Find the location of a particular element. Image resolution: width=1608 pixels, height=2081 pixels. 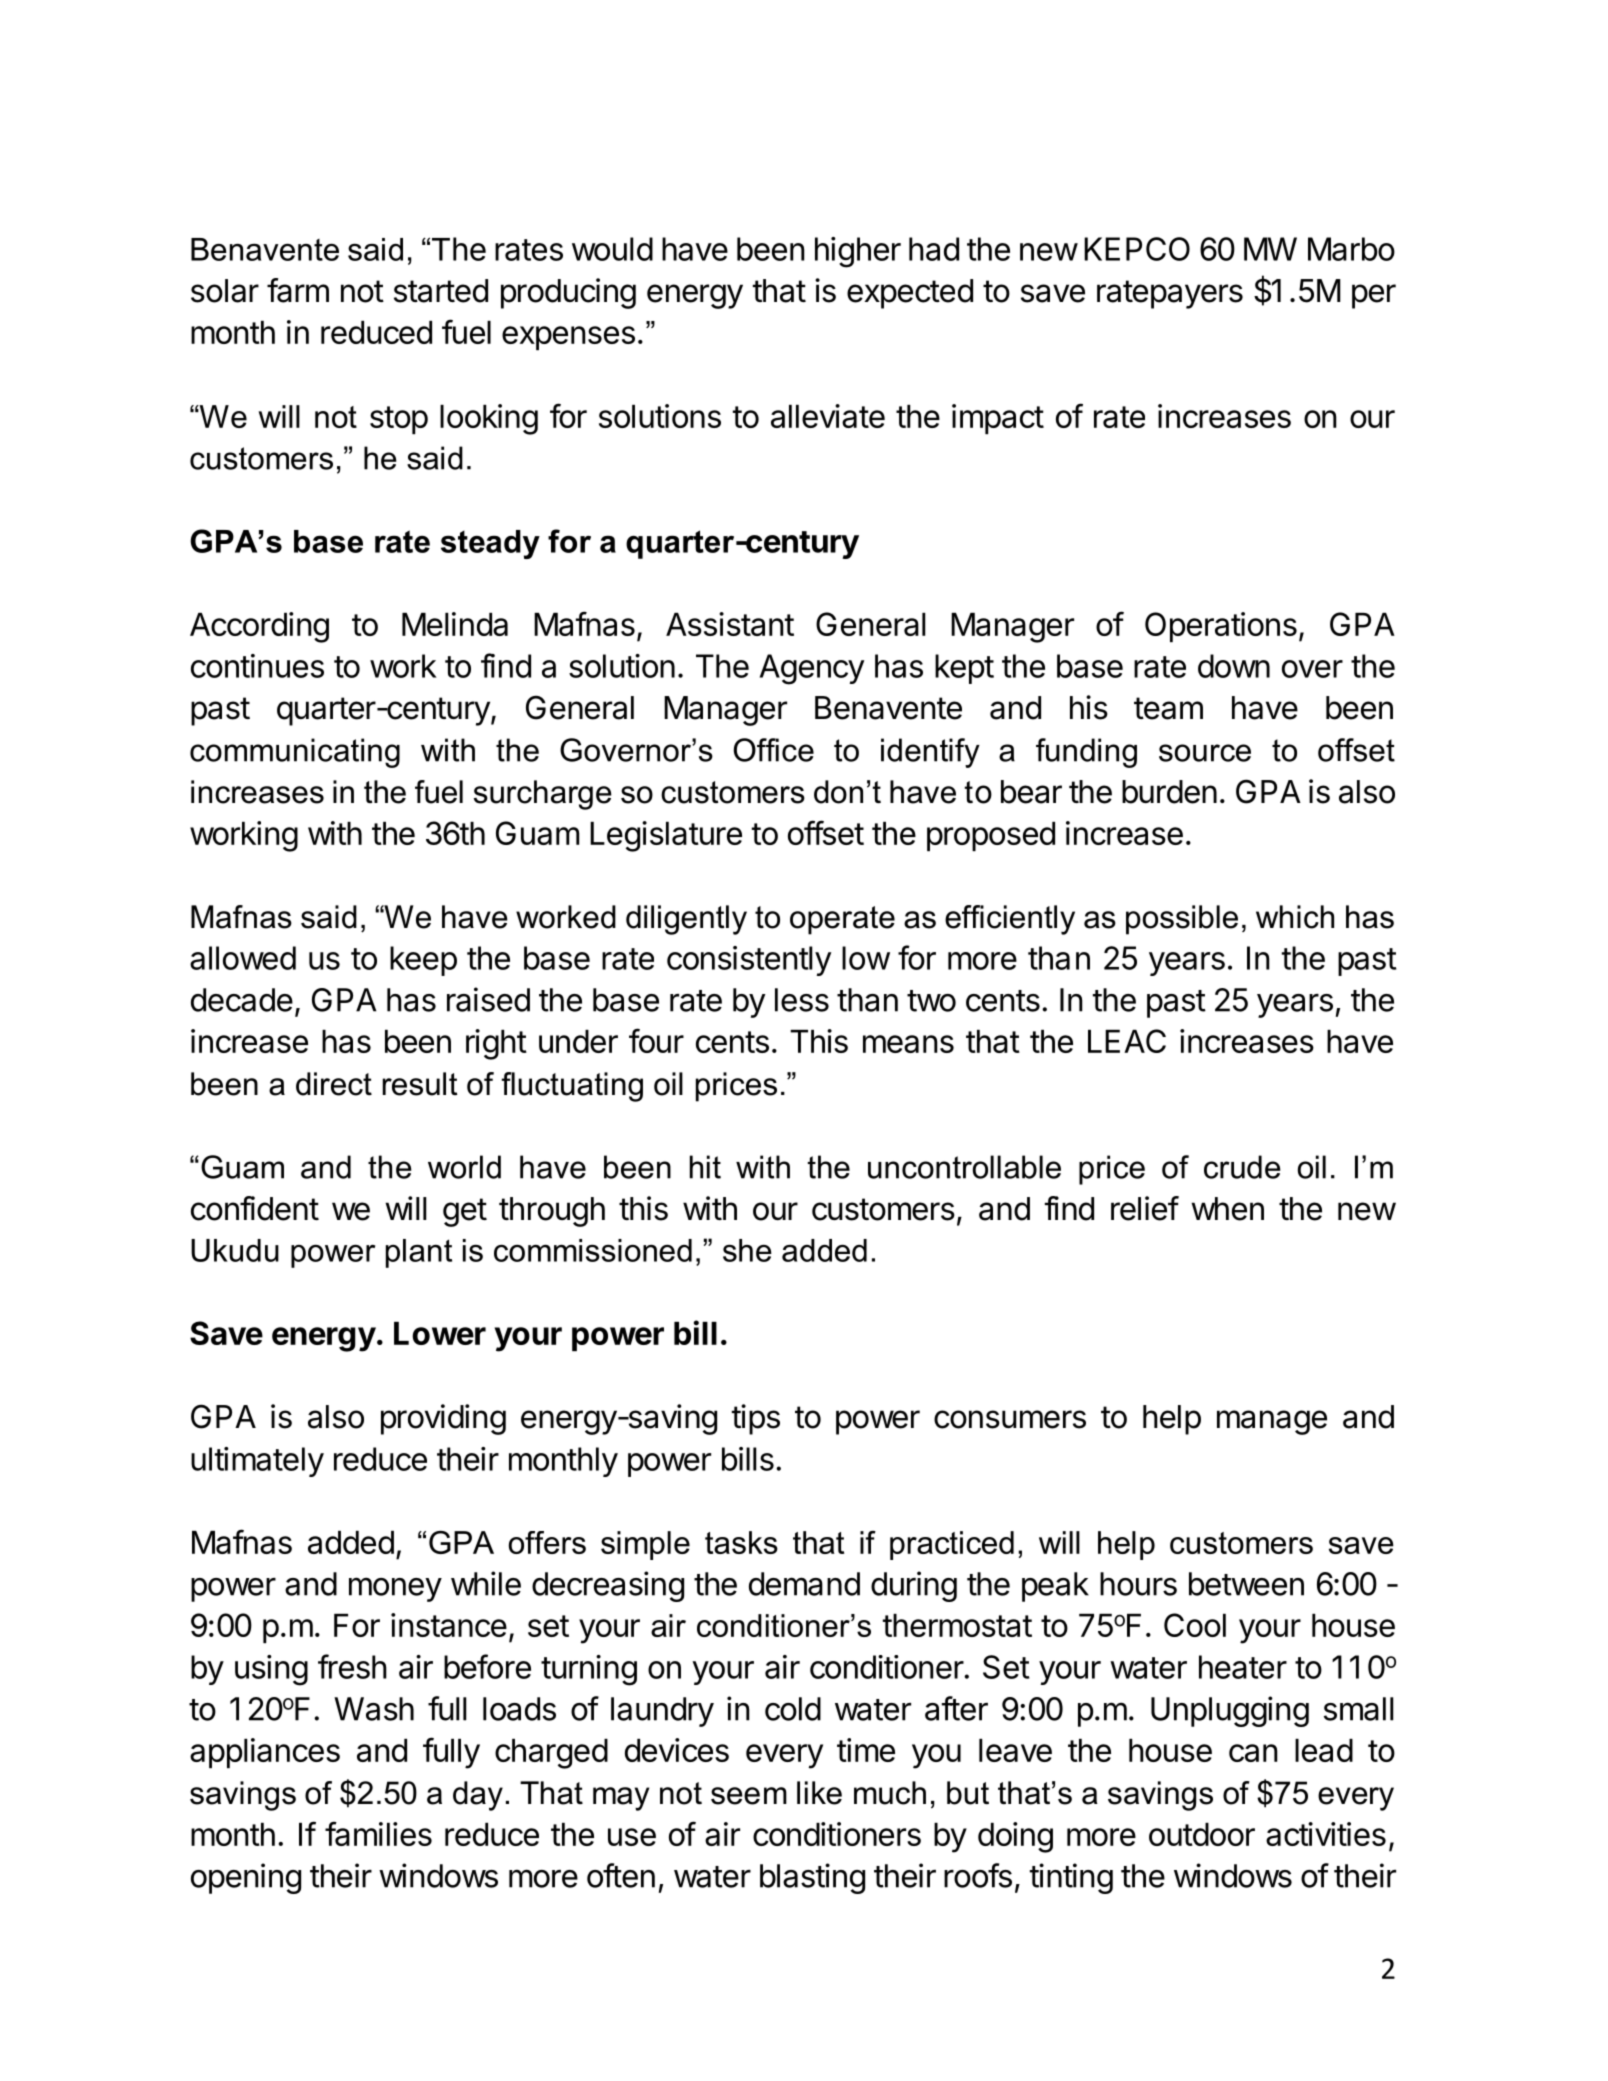

impact is located at coordinates (998, 419).
